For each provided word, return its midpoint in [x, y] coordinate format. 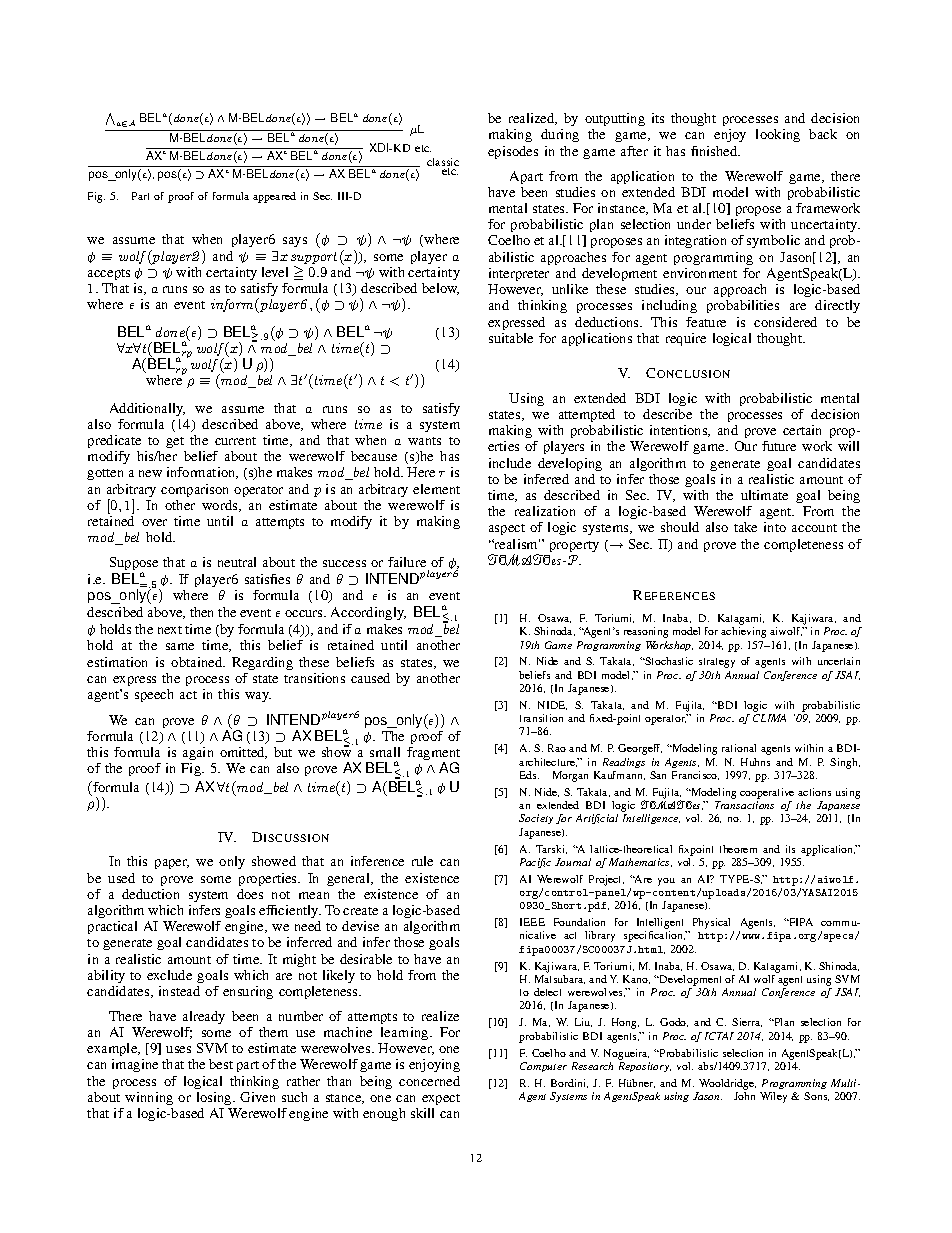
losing [215, 1098]
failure [407, 562]
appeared [274, 197]
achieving [743, 632]
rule [422, 861]
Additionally [147, 409]
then [201, 612]
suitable [511, 338]
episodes [513, 152]
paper [172, 864]
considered [785, 322]
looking [778, 135]
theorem [738, 849]
